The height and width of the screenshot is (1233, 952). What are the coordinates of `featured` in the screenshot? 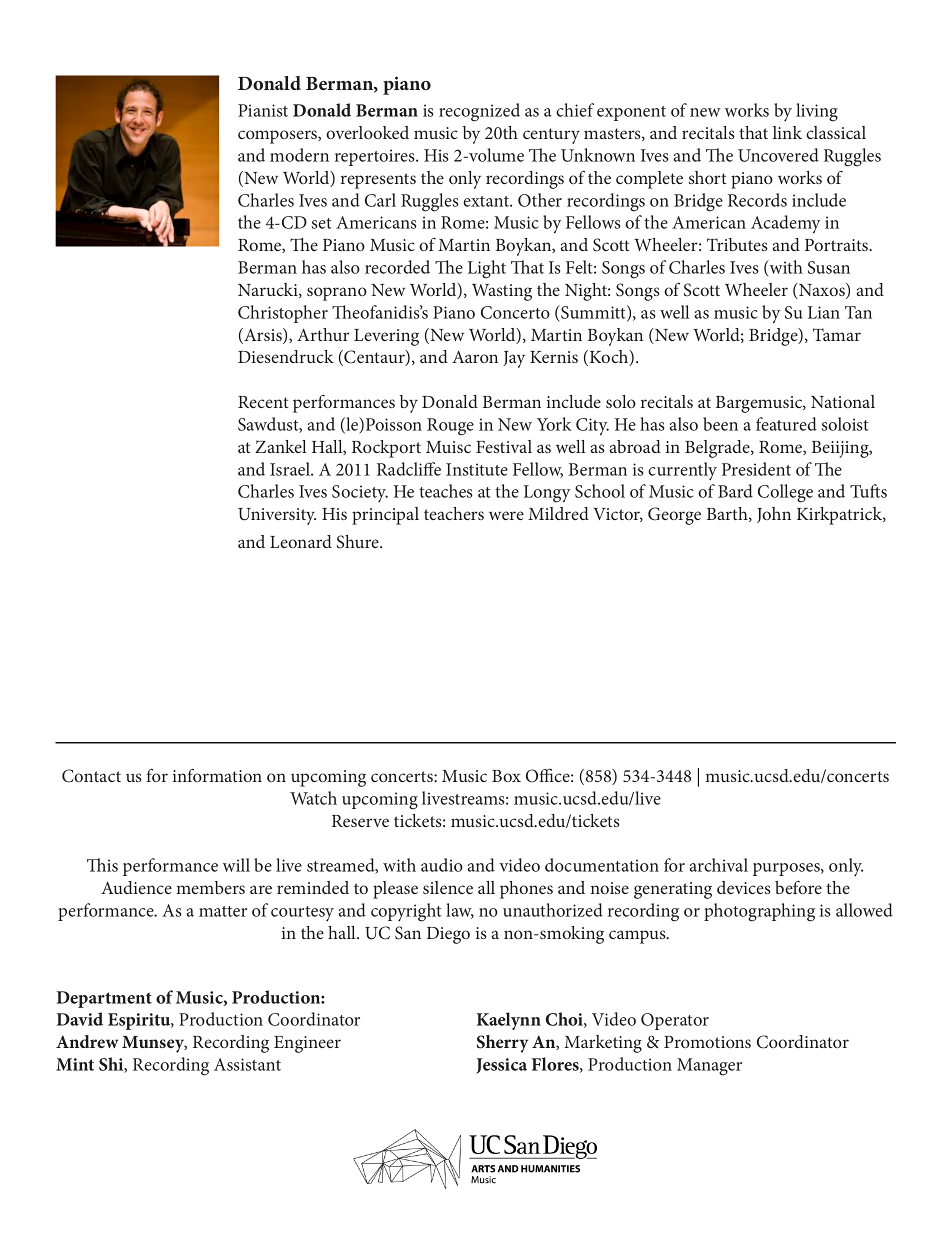 It's located at (786, 424).
